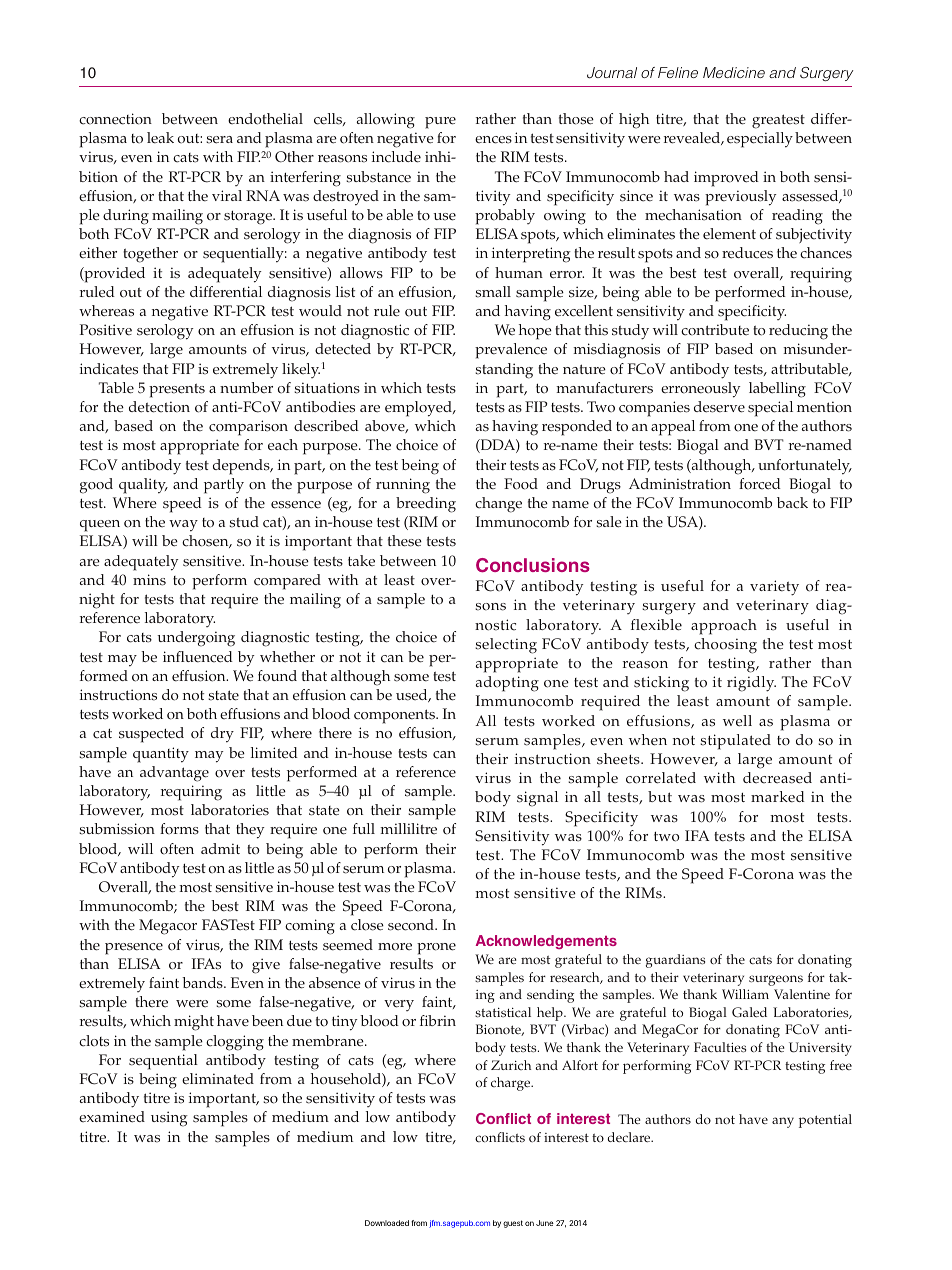  I want to click on any, so click(783, 1122).
